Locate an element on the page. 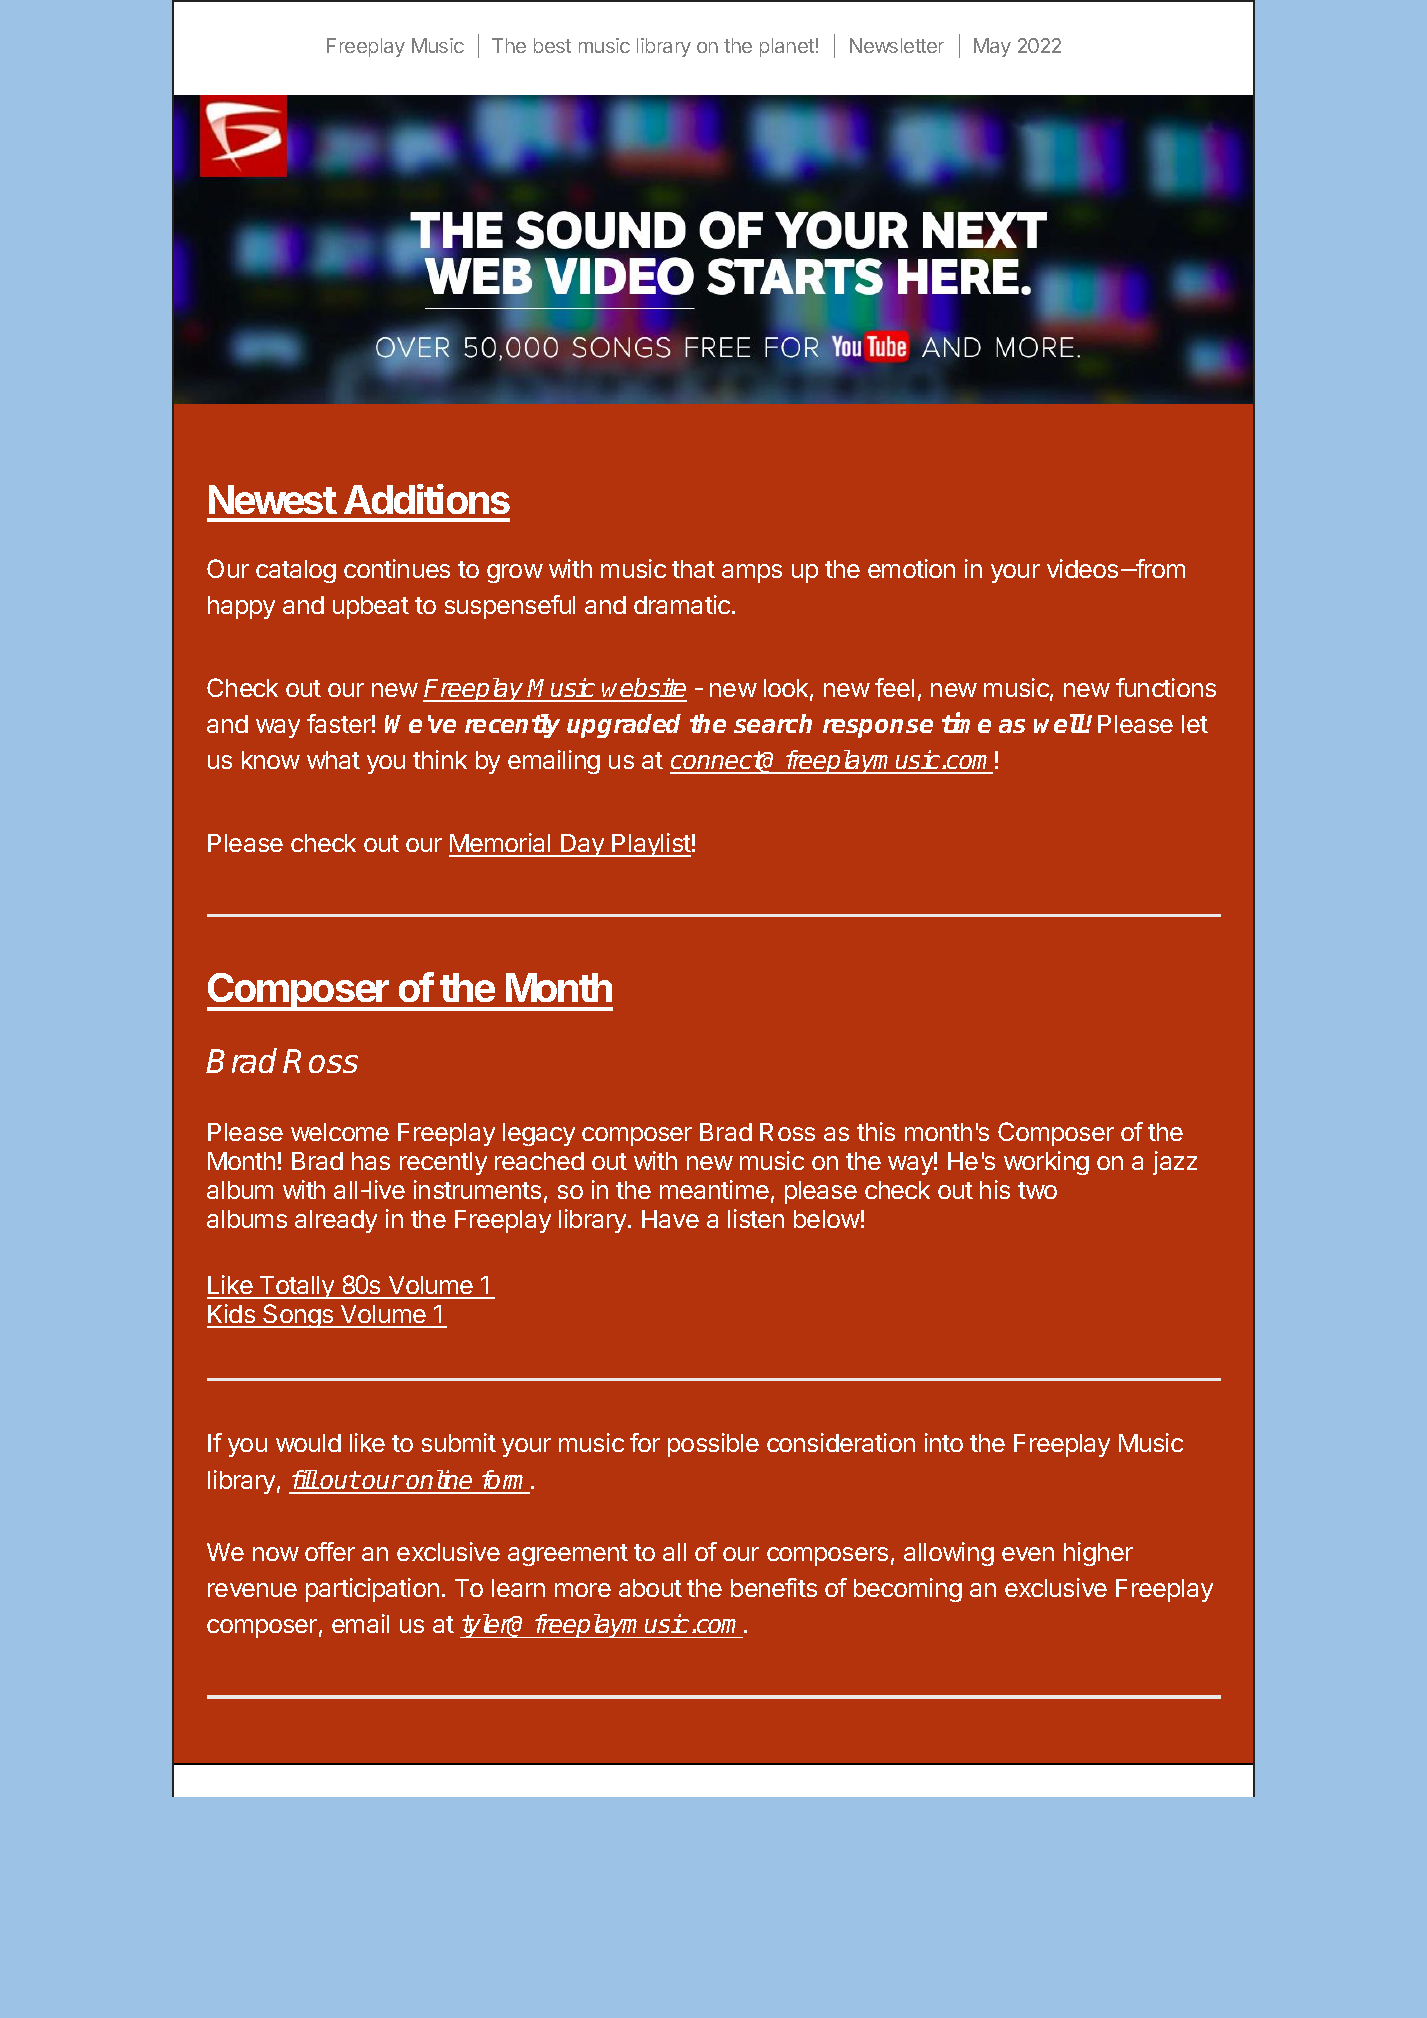  Newsletter is located at coordinates (897, 45).
